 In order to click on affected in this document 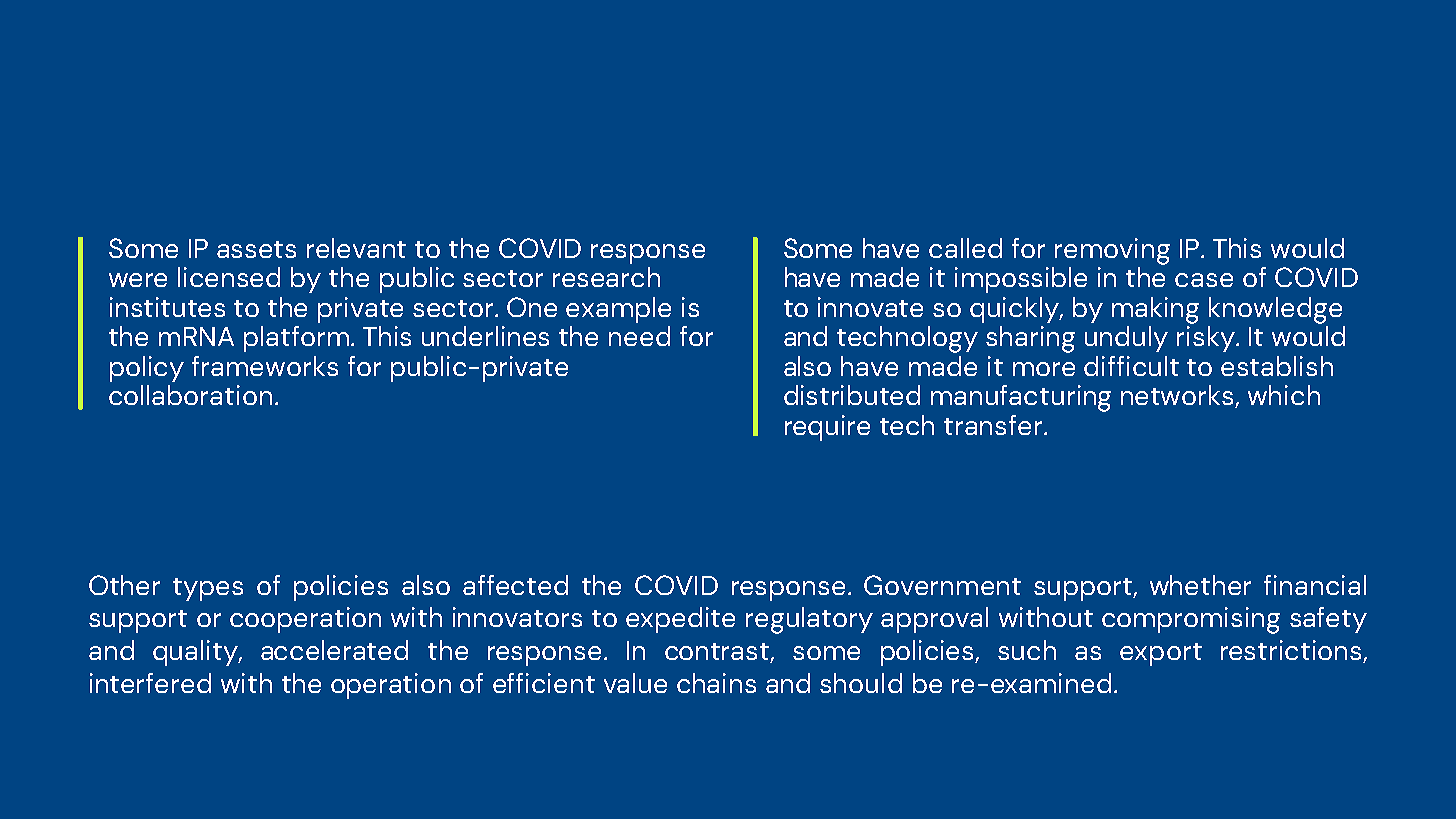, I will do `click(515, 585)`.
